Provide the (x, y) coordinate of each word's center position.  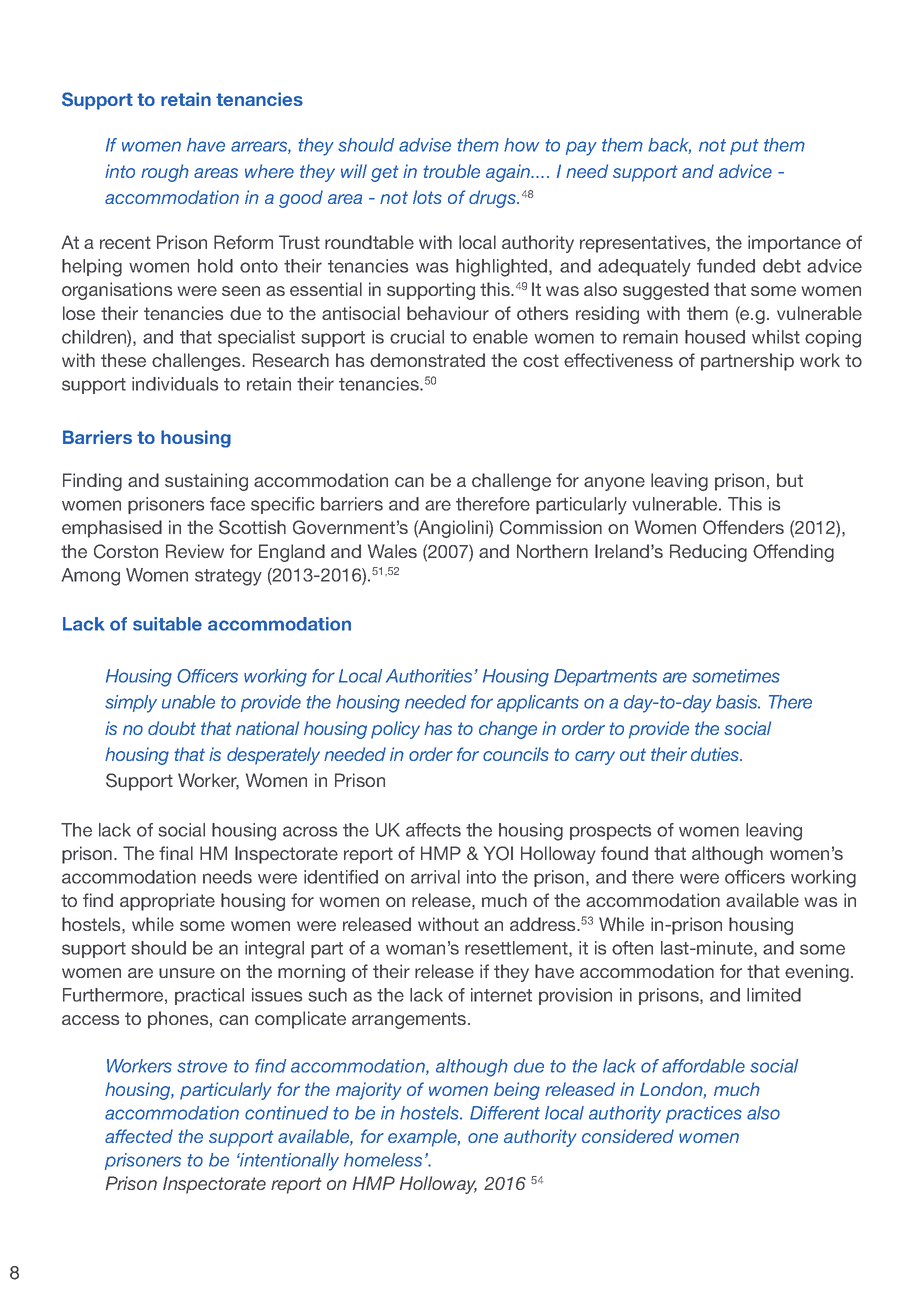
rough (165, 173)
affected (139, 1136)
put (744, 147)
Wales (392, 551)
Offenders (743, 527)
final (176, 853)
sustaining (206, 482)
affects (433, 830)
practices (704, 1114)
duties (716, 754)
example (424, 1138)
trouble (451, 171)
